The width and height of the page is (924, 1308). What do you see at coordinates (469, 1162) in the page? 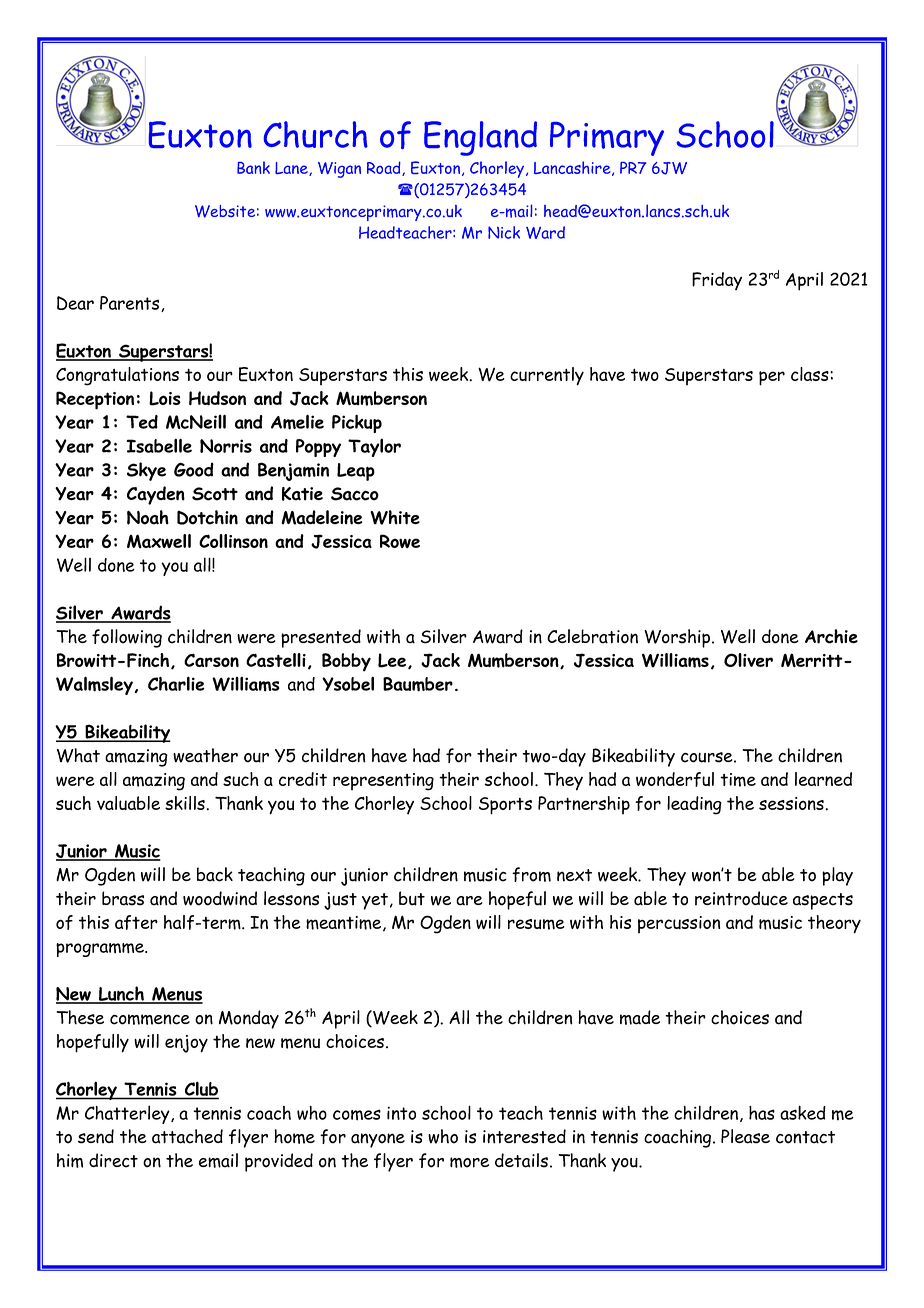
I see `more` at bounding box center [469, 1162].
